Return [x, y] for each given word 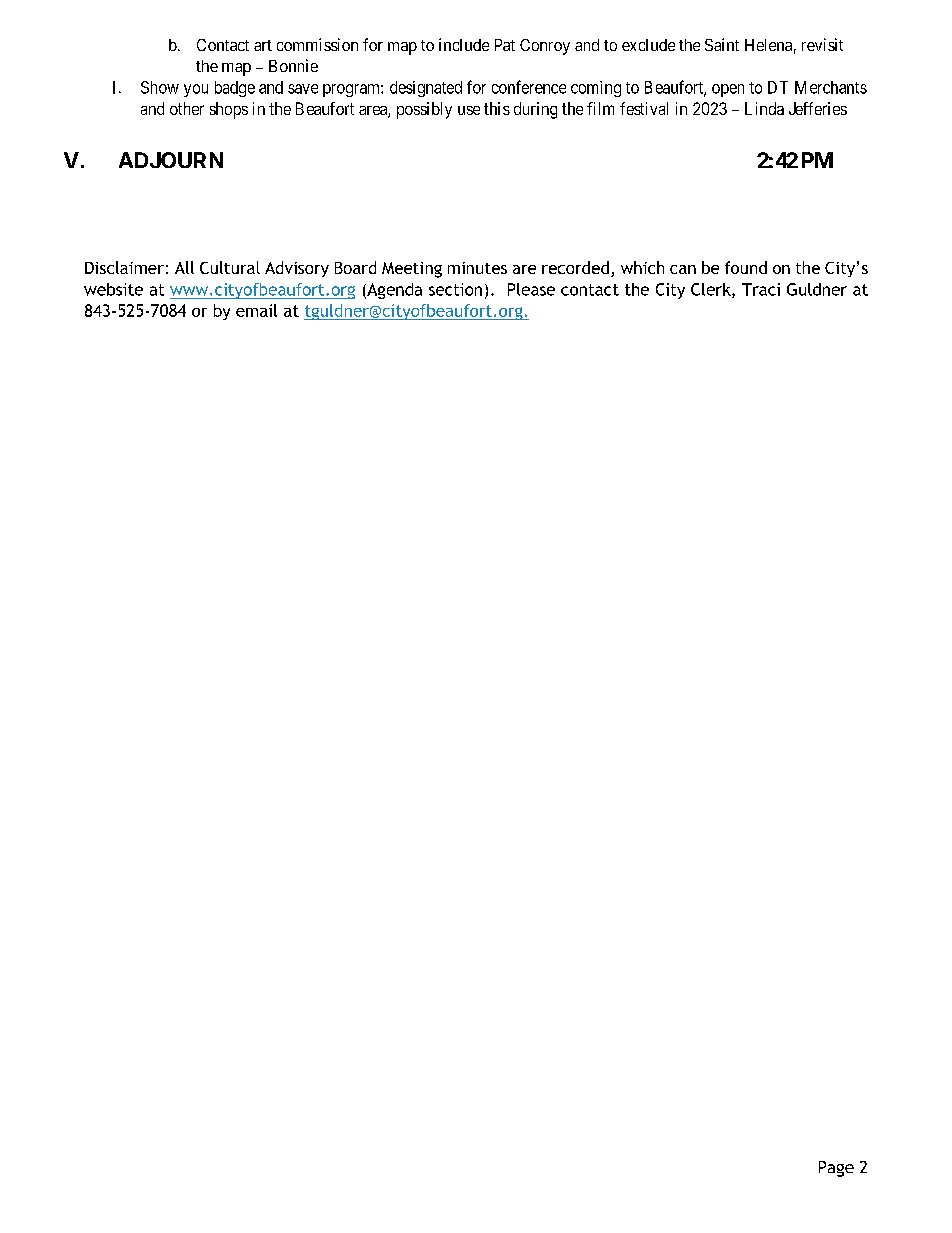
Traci [761, 289]
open [728, 90]
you [196, 90]
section [455, 289]
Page [836, 1169]
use [469, 110]
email [256, 310]
